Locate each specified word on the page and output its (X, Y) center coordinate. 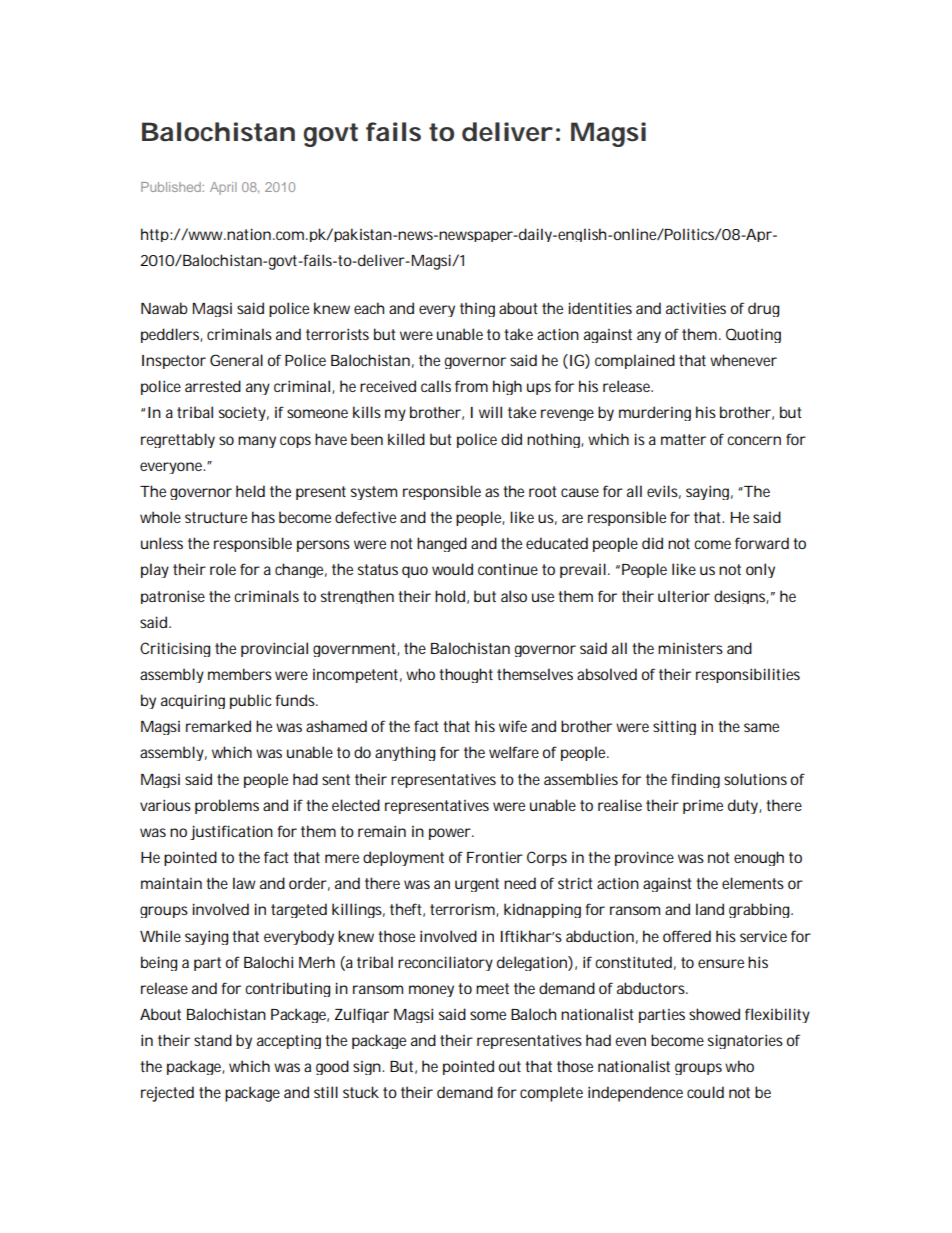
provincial (274, 649)
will (490, 412)
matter (683, 439)
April (223, 188)
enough (759, 858)
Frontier (495, 857)
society (244, 413)
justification (231, 832)
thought (466, 675)
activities (696, 308)
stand (213, 1040)
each (369, 308)
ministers (690, 648)
